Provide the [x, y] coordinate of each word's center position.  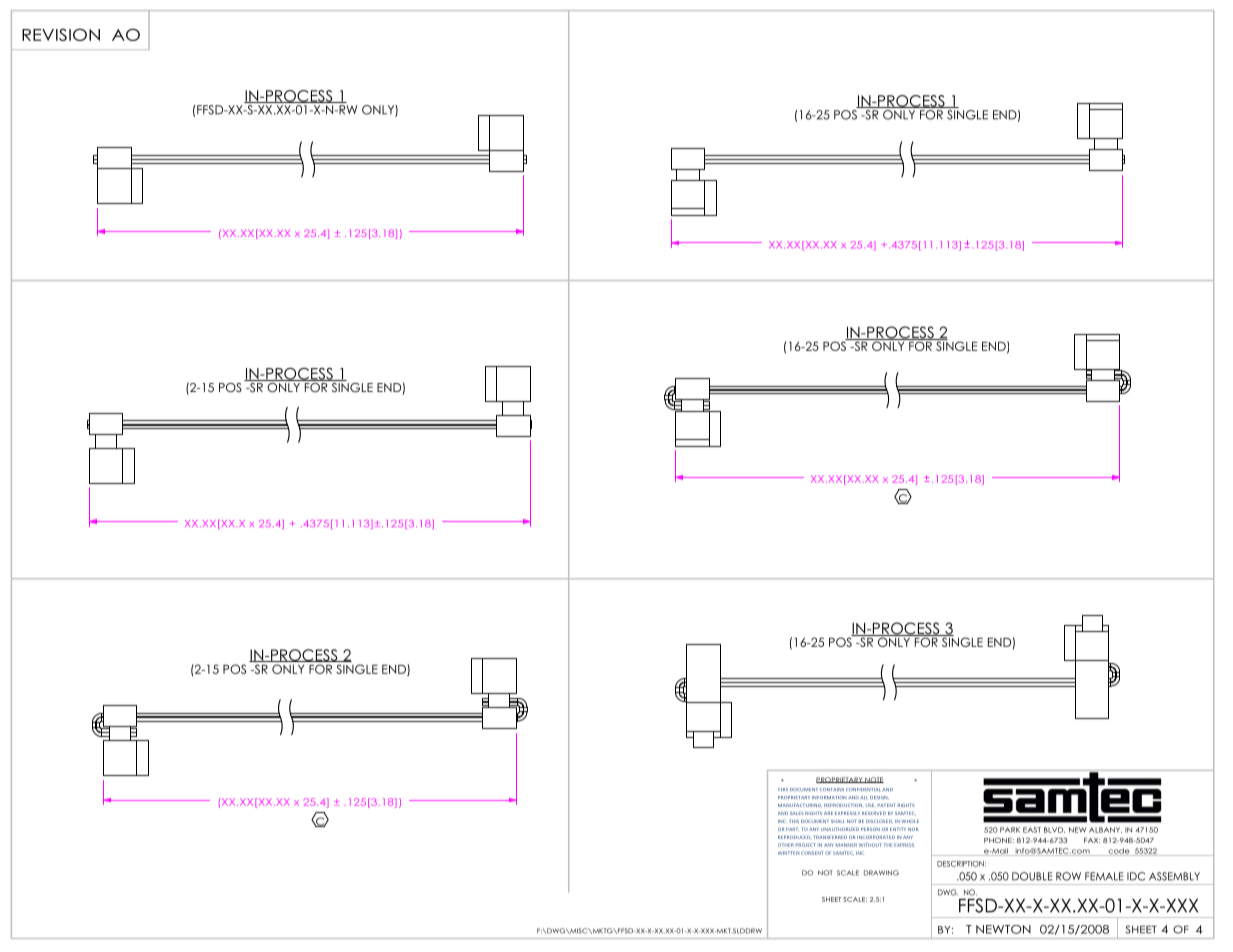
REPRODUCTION [844, 805]
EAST [1032, 830]
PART [792, 829]
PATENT [886, 805]
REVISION [61, 34]
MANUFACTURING [800, 805]
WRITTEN [789, 853]
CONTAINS [832, 789]
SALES [797, 813]
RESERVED [874, 813]
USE [871, 805]
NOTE [873, 780]
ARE [828, 813]
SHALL [838, 821]
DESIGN [879, 798]
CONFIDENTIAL [863, 789]
